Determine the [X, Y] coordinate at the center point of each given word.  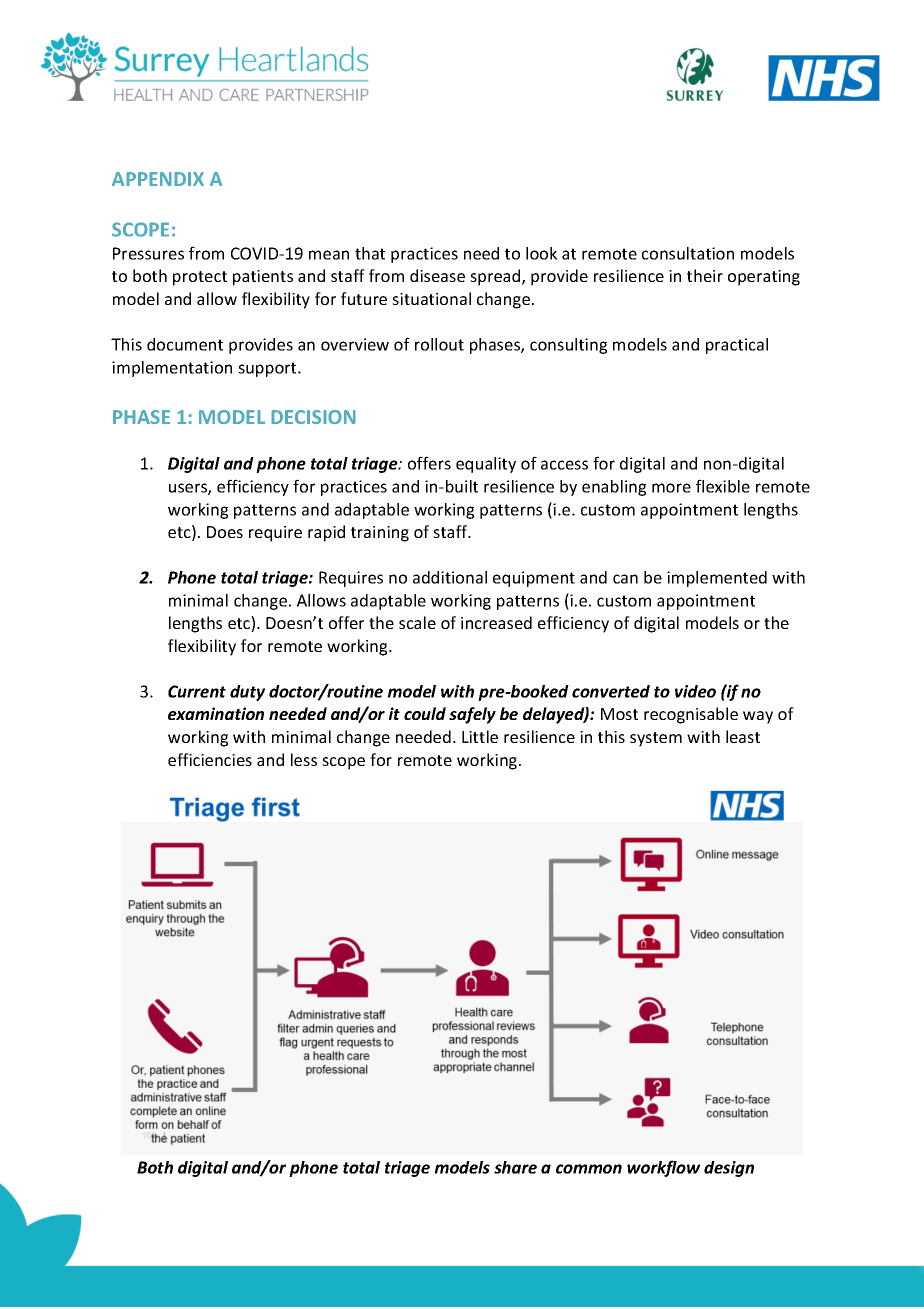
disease [437, 275]
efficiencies [210, 759]
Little [480, 736]
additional [450, 577]
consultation [688, 253]
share [515, 1167]
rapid [326, 533]
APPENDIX [158, 179]
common [589, 1169]
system [656, 739]
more [671, 488]
